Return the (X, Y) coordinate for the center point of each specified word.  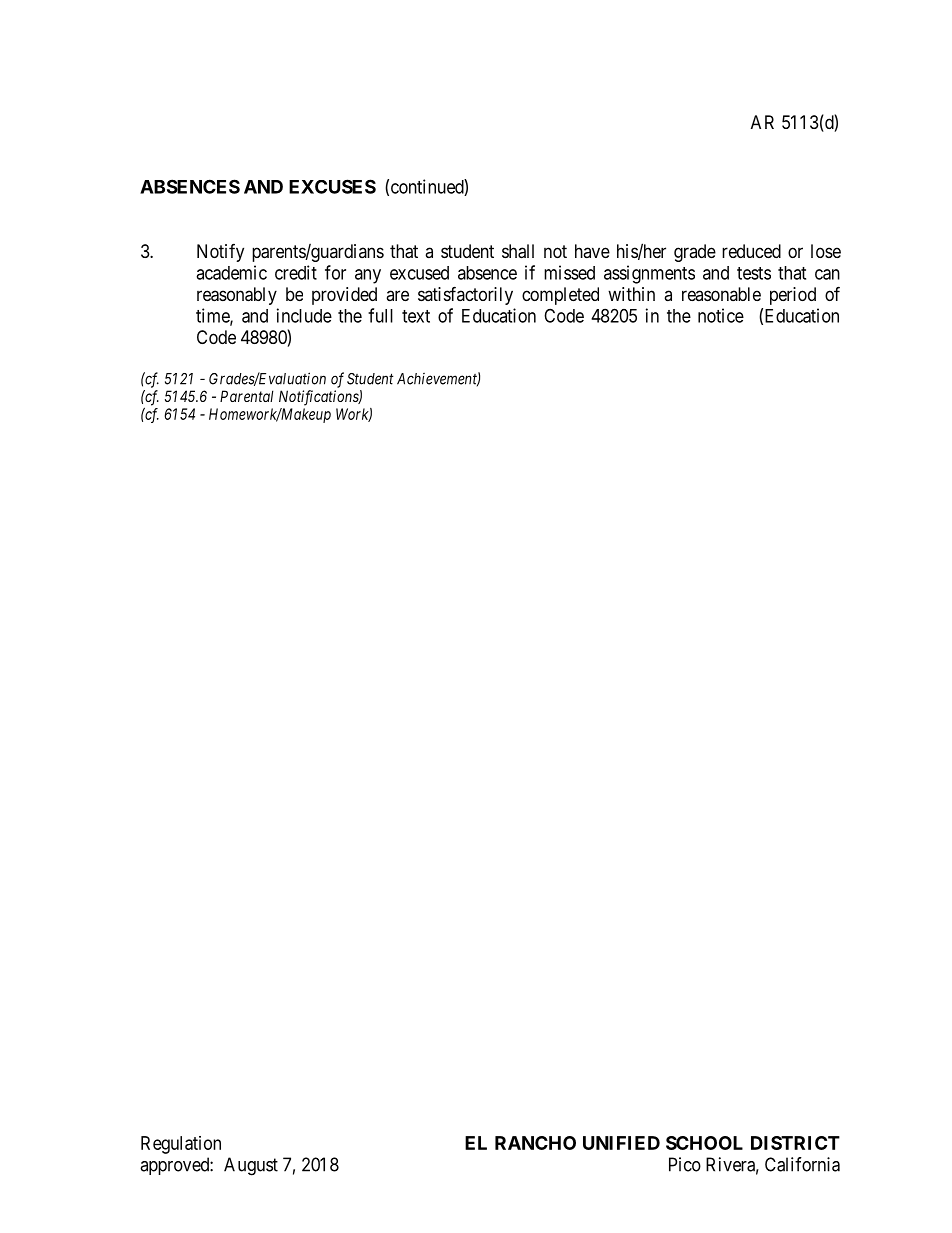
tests (754, 273)
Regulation (181, 1145)
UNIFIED (621, 1143)
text (416, 316)
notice (721, 315)
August (251, 1166)
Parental (247, 396)
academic (231, 272)
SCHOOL (704, 1143)
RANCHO (535, 1143)
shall (518, 251)
